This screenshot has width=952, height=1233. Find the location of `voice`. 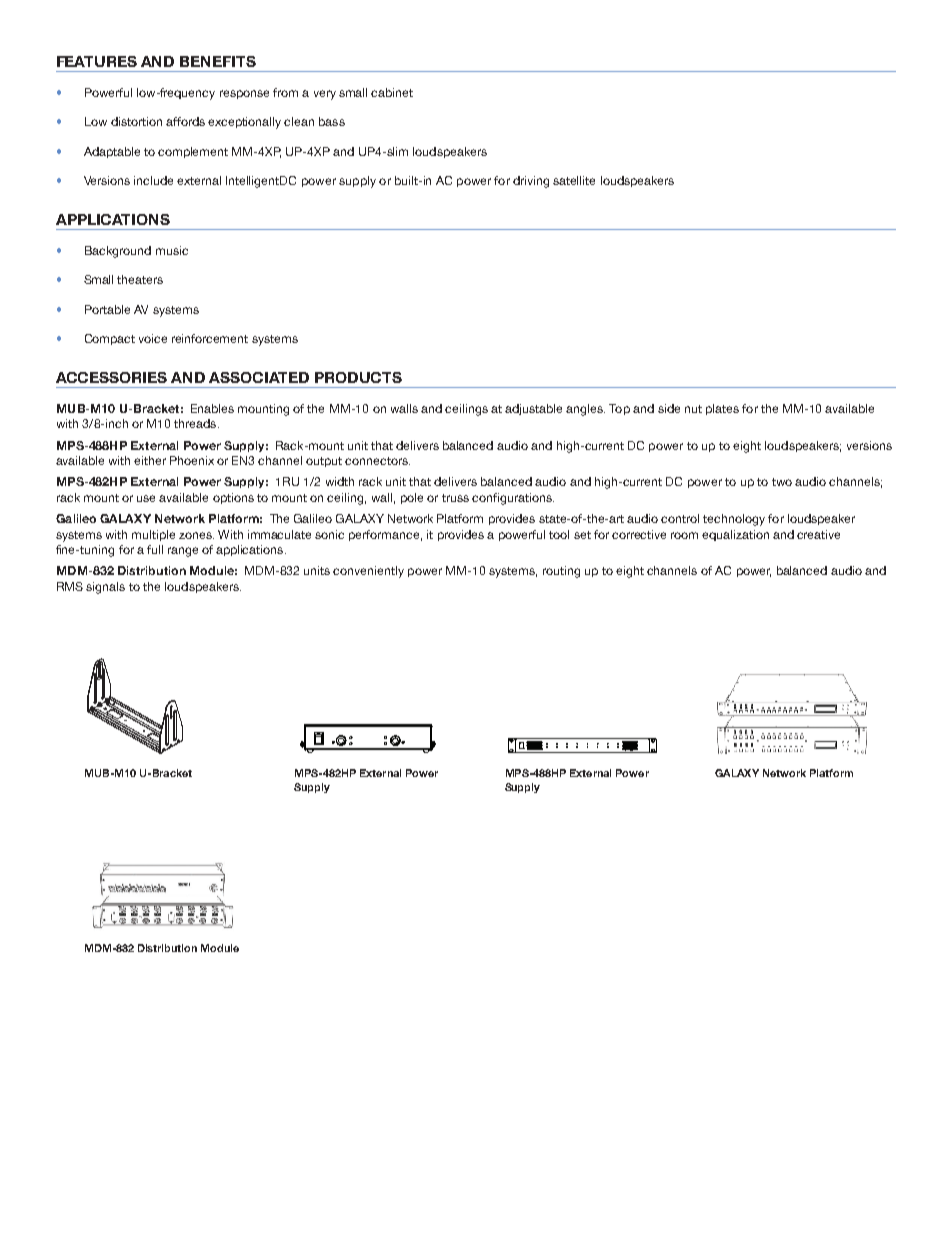

voice is located at coordinates (153, 338).
